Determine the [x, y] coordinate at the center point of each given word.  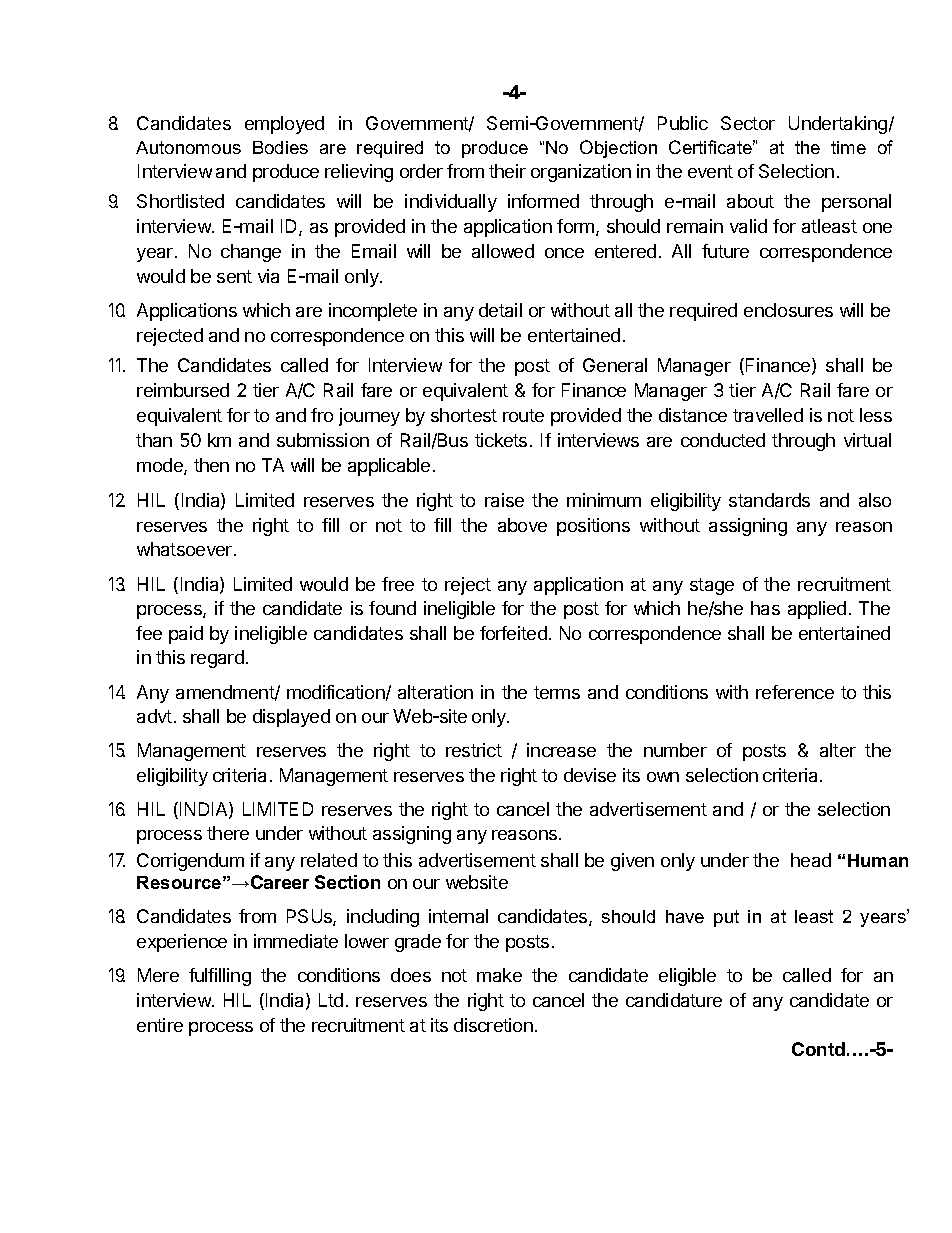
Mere [158, 975]
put [726, 918]
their [507, 171]
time [848, 147]
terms [557, 692]
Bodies [280, 147]
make [499, 975]
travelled [768, 415]
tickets [501, 440]
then [211, 465]
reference [795, 692]
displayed [291, 718]
